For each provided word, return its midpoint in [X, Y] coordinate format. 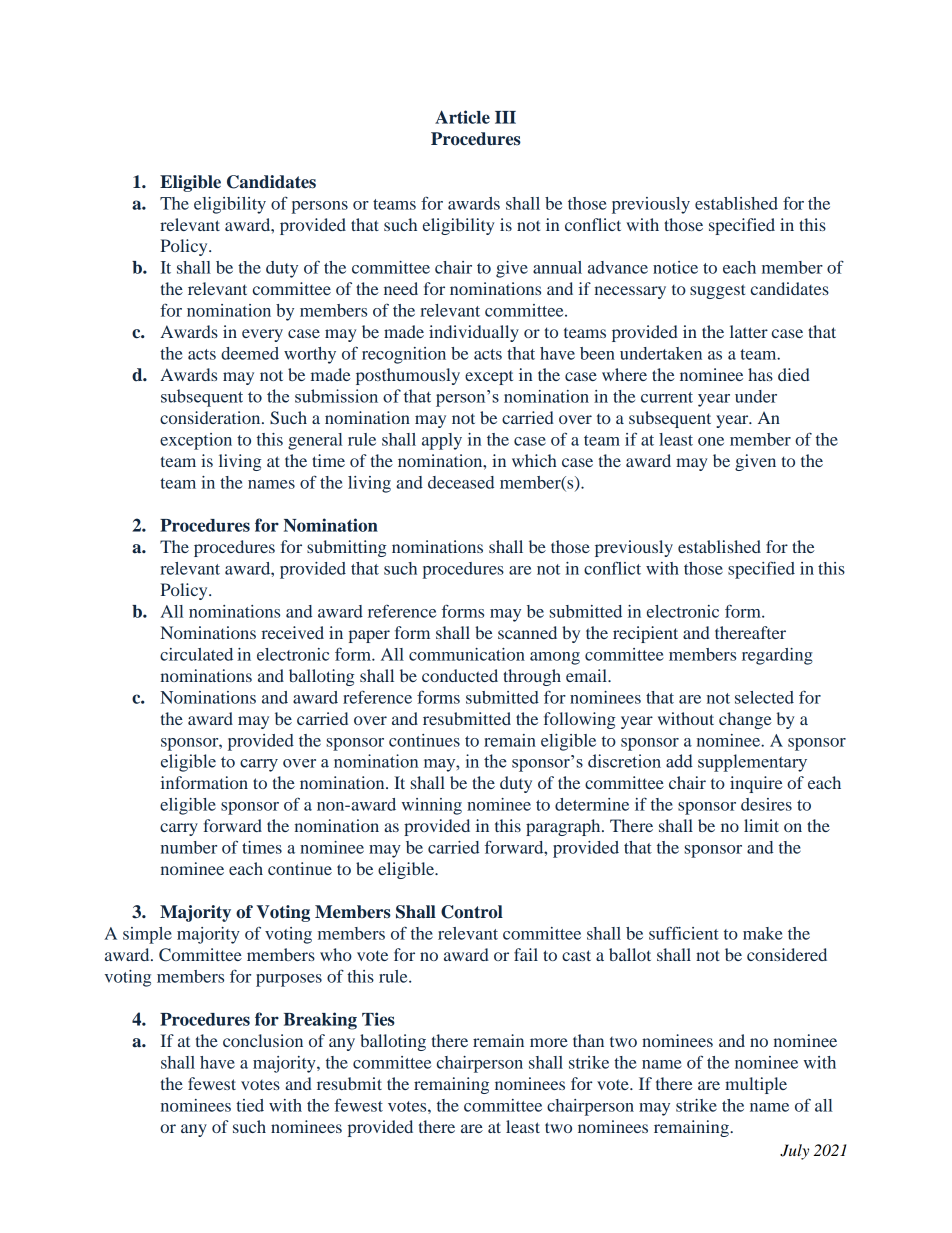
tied [250, 1105]
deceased [461, 482]
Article [462, 117]
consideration [211, 417]
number [189, 847]
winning [432, 806]
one [711, 441]
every [262, 335]
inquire [756, 784]
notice [675, 267]
